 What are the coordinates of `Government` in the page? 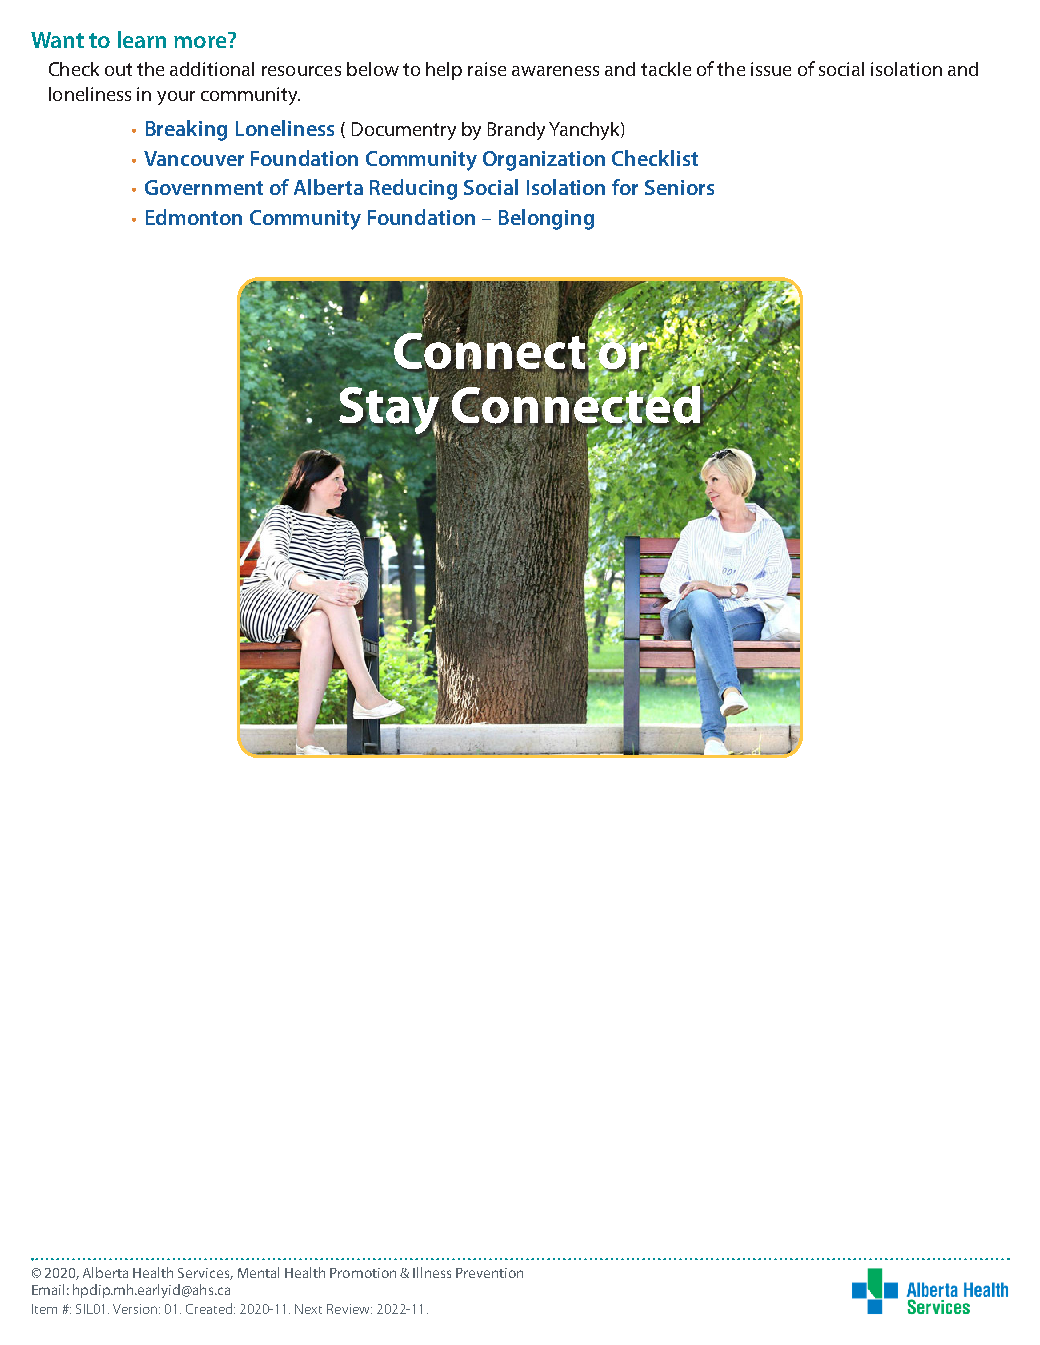 It's located at (204, 187).
